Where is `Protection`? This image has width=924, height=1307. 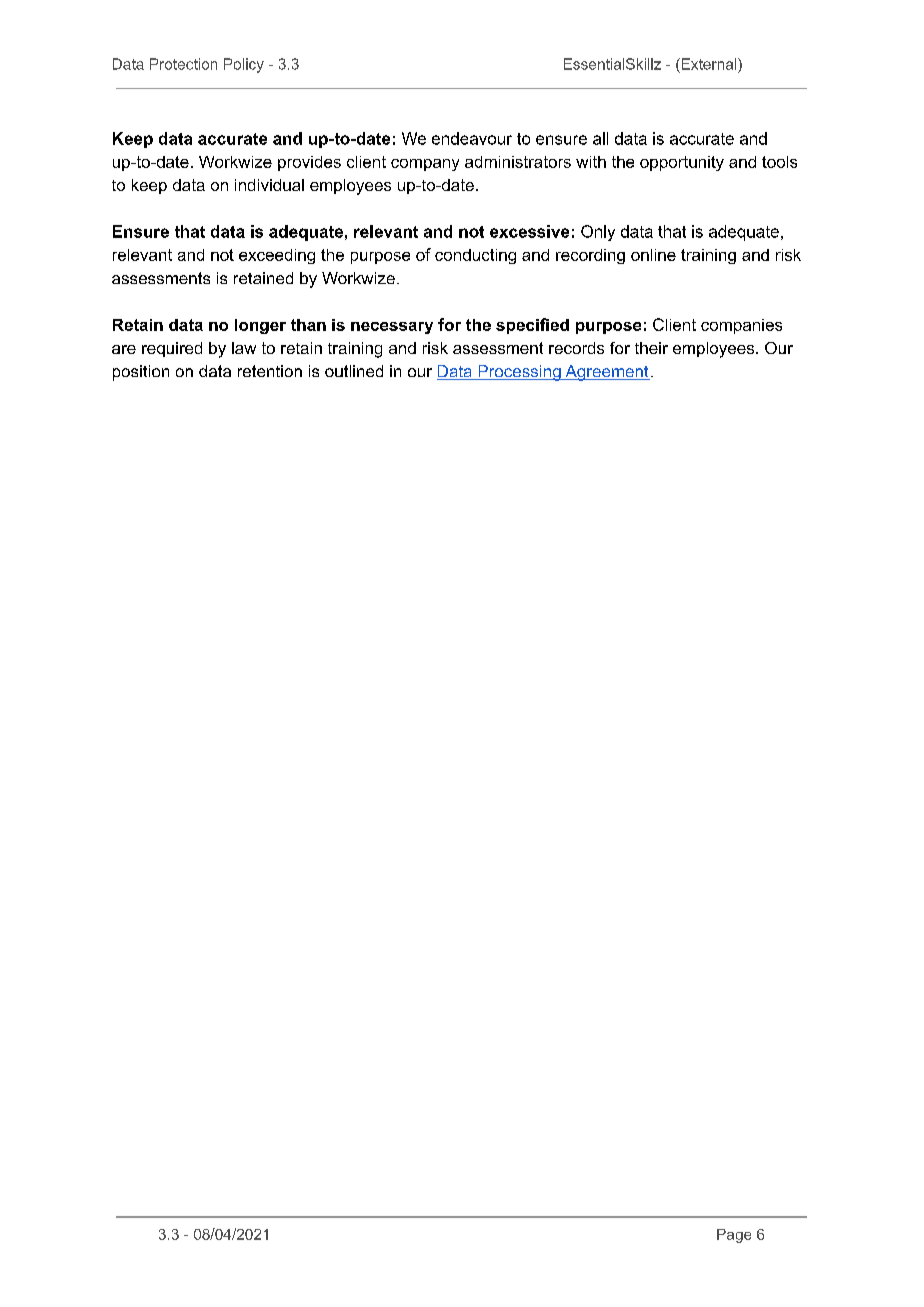 Protection is located at coordinates (183, 64).
